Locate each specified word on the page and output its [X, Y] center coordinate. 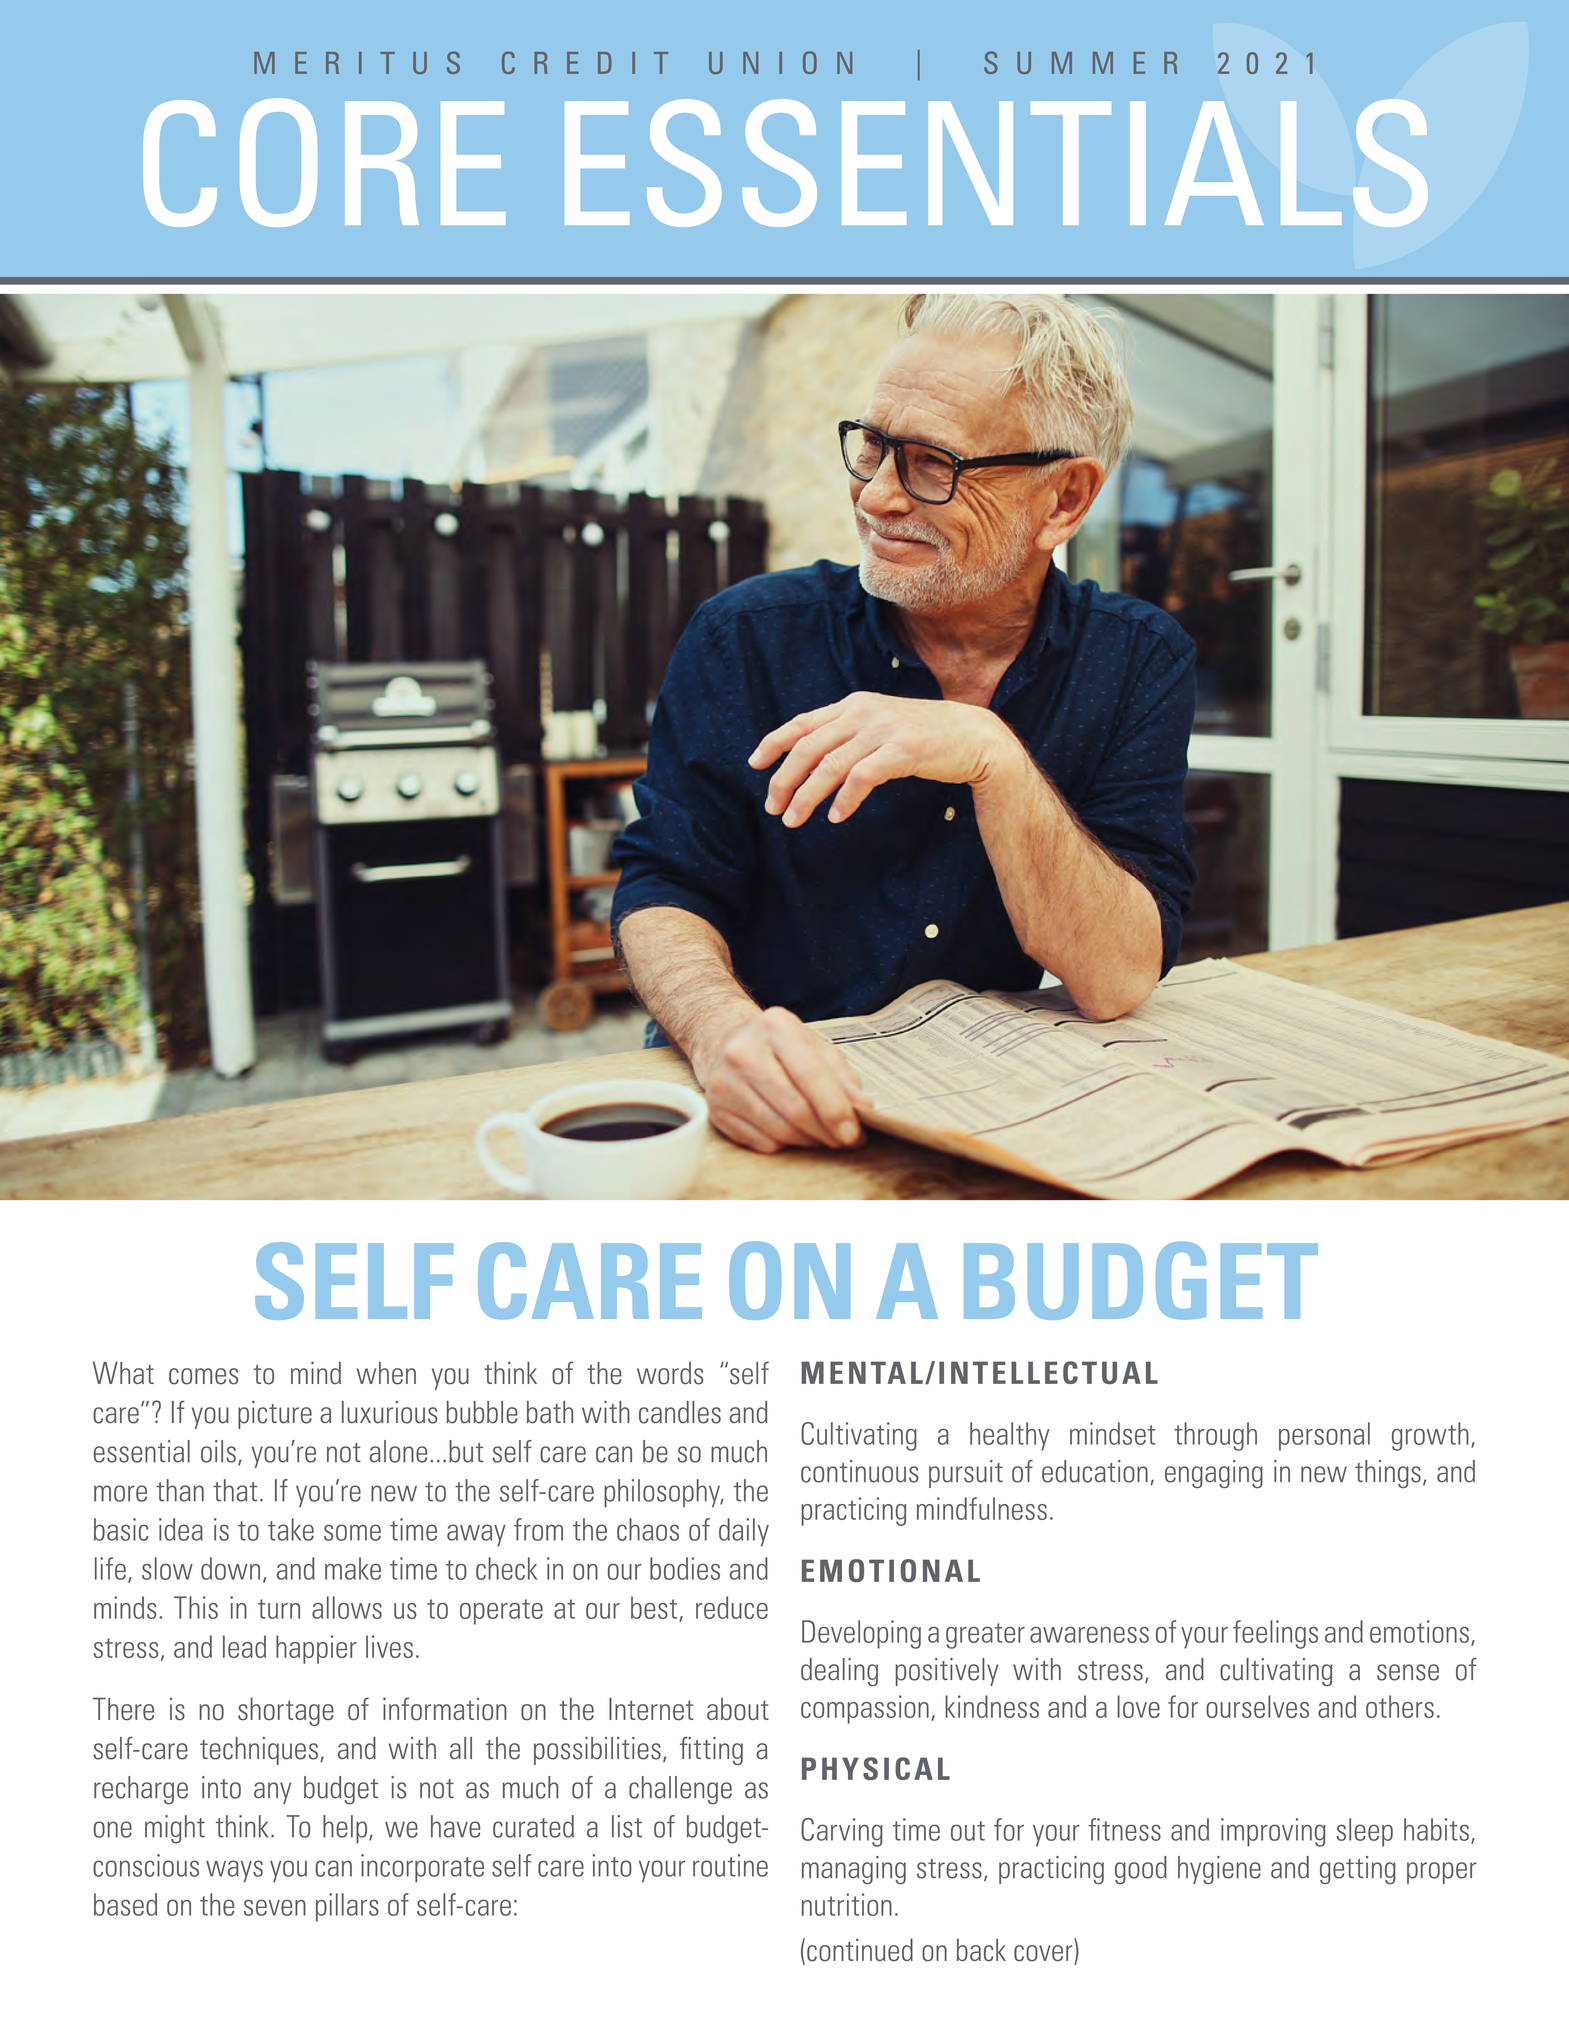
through [1215, 1436]
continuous [860, 1471]
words [670, 1373]
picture [275, 1415]
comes [203, 1376]
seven [275, 1907]
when [386, 1373]
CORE [324, 162]
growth [1430, 1436]
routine [730, 1865]
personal [1324, 1436]
